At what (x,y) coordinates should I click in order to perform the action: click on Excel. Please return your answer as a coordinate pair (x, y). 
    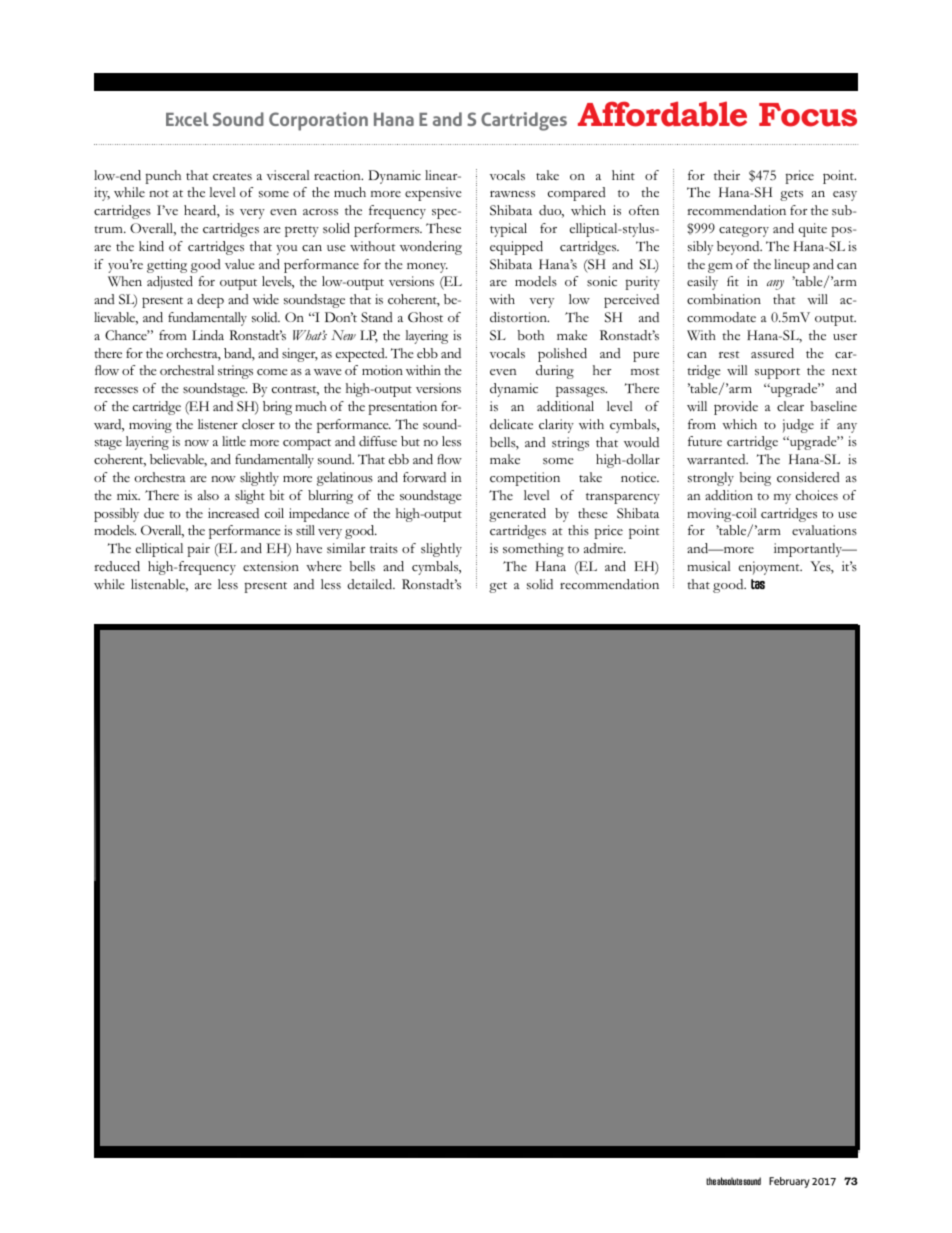
    Looking at the image, I should click on (187, 119).
